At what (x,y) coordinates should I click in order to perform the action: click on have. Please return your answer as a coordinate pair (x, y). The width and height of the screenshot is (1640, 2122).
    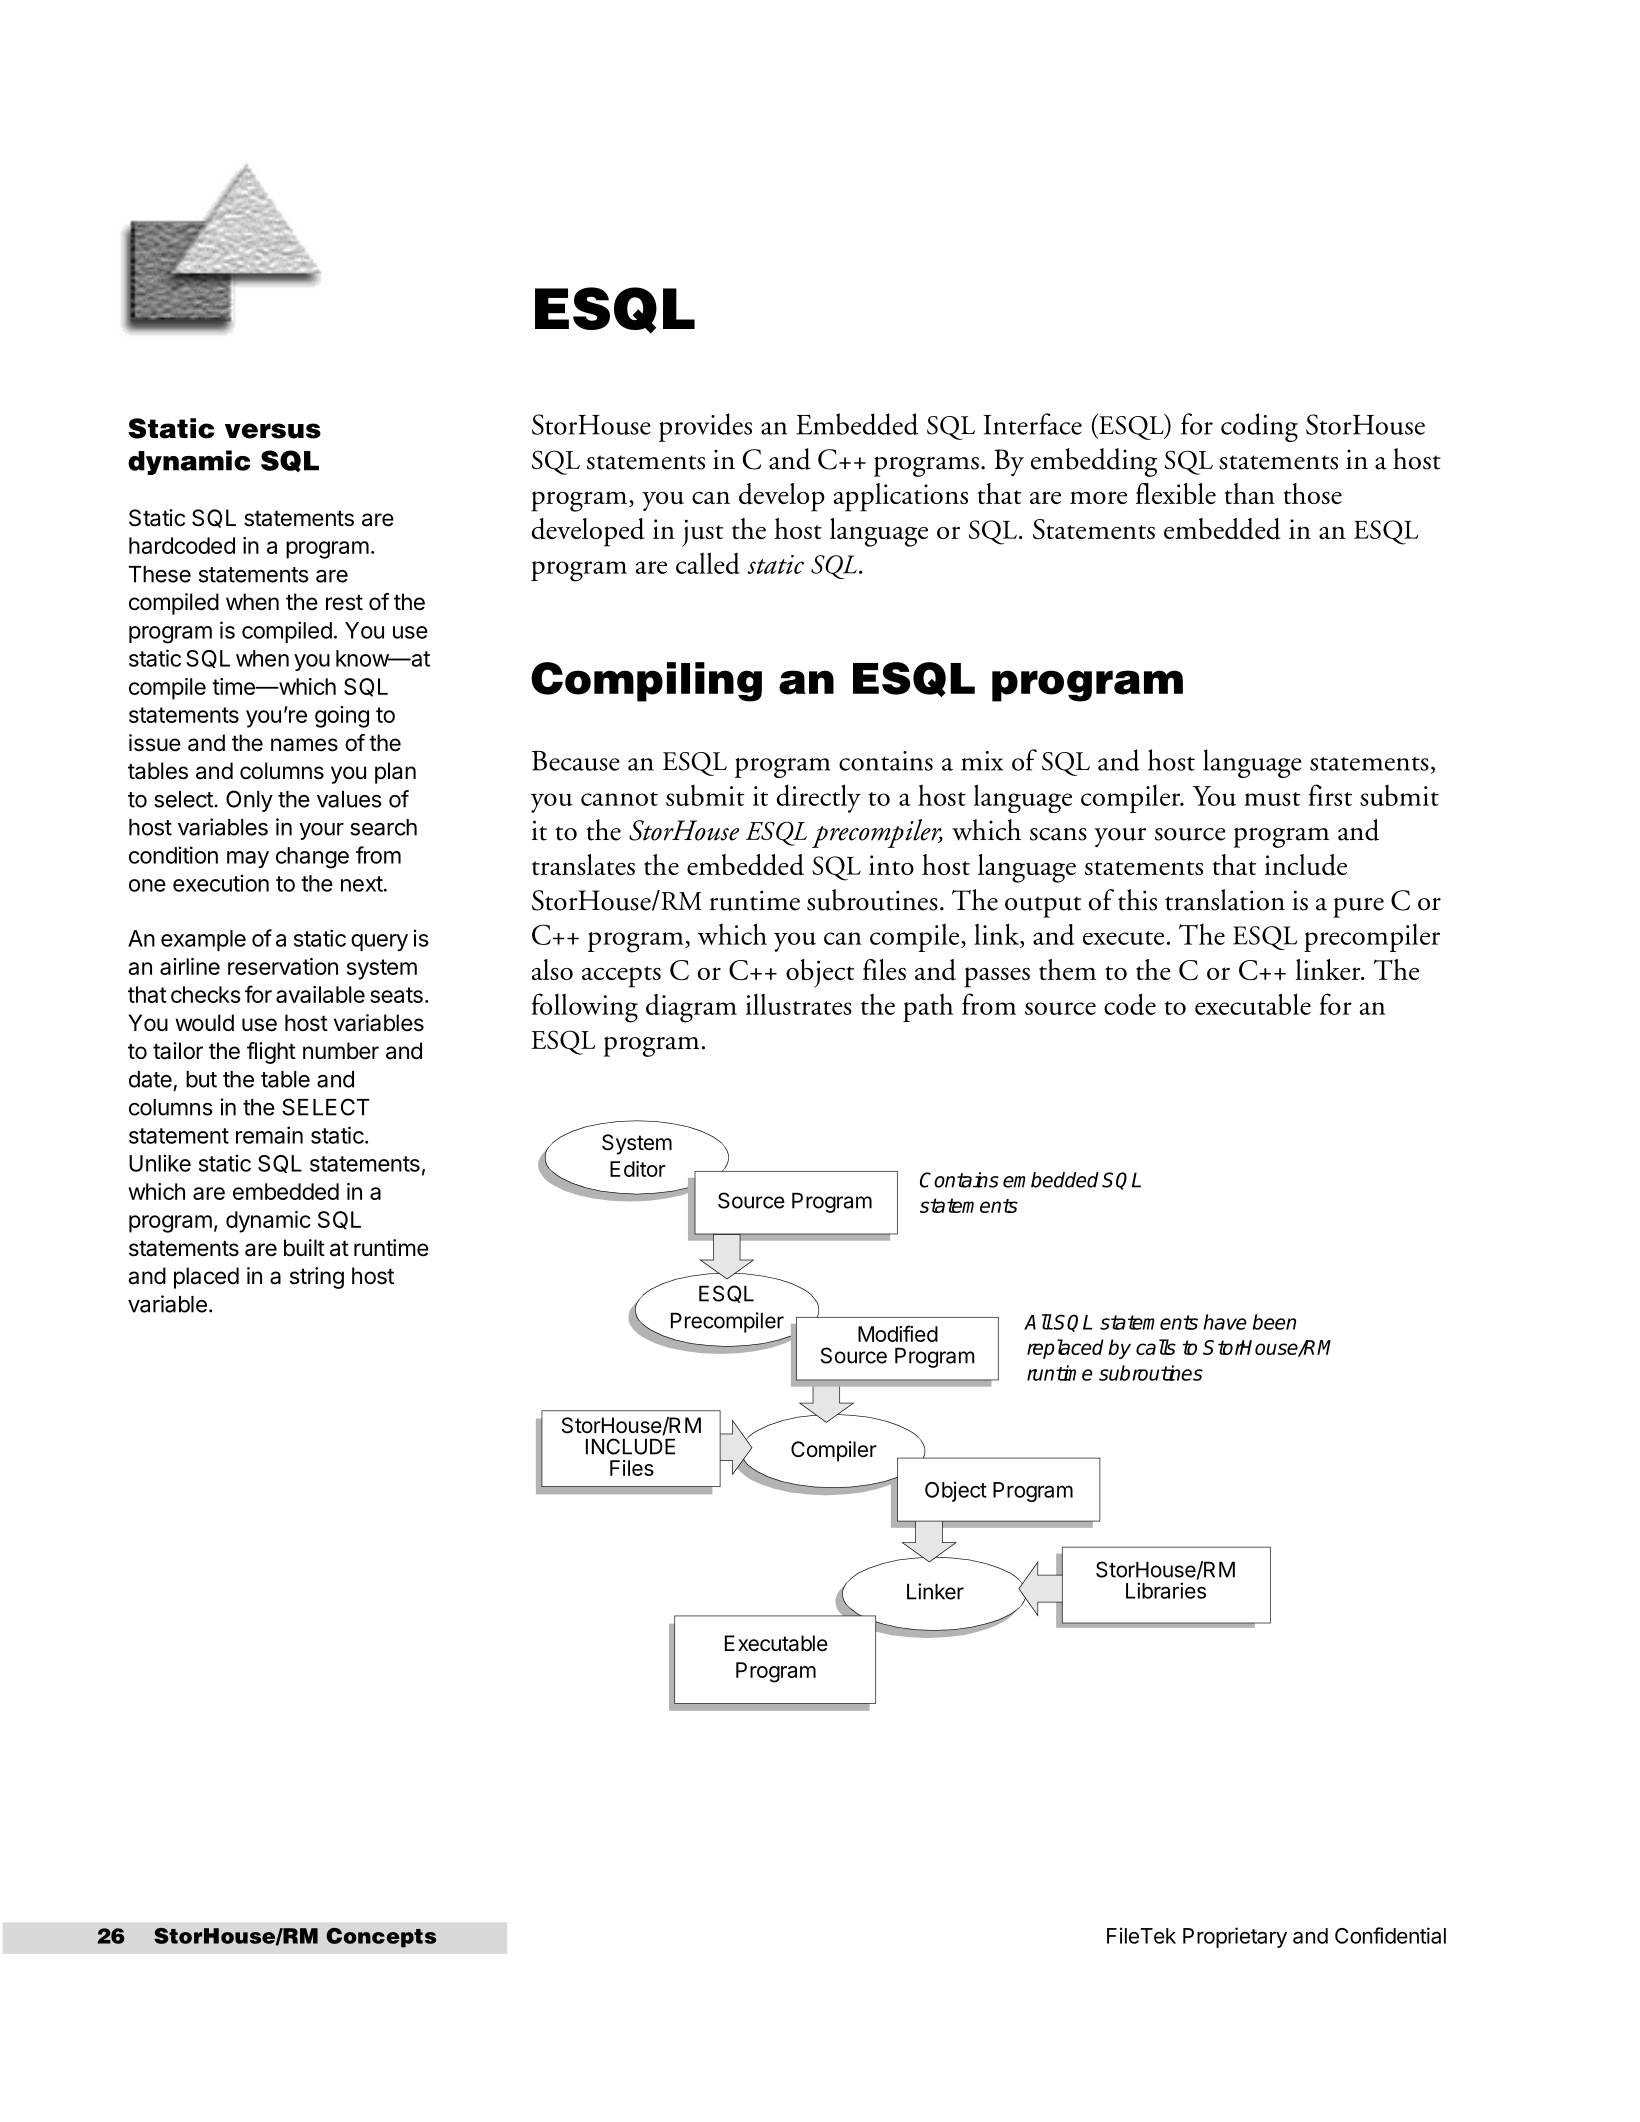
    Looking at the image, I should click on (1225, 1322).
